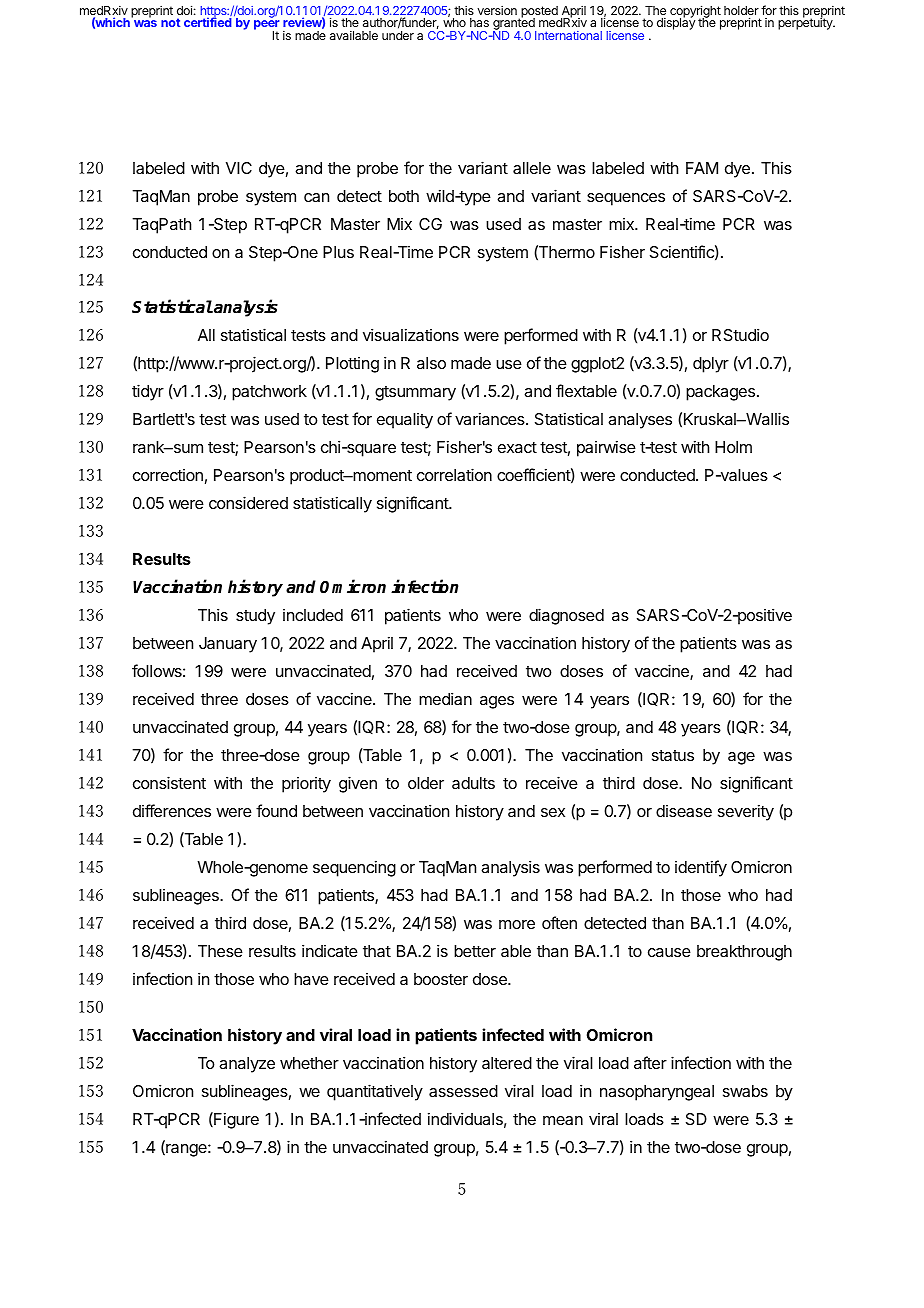 The height and width of the page is (1308, 924). I want to click on found, so click(276, 810).
